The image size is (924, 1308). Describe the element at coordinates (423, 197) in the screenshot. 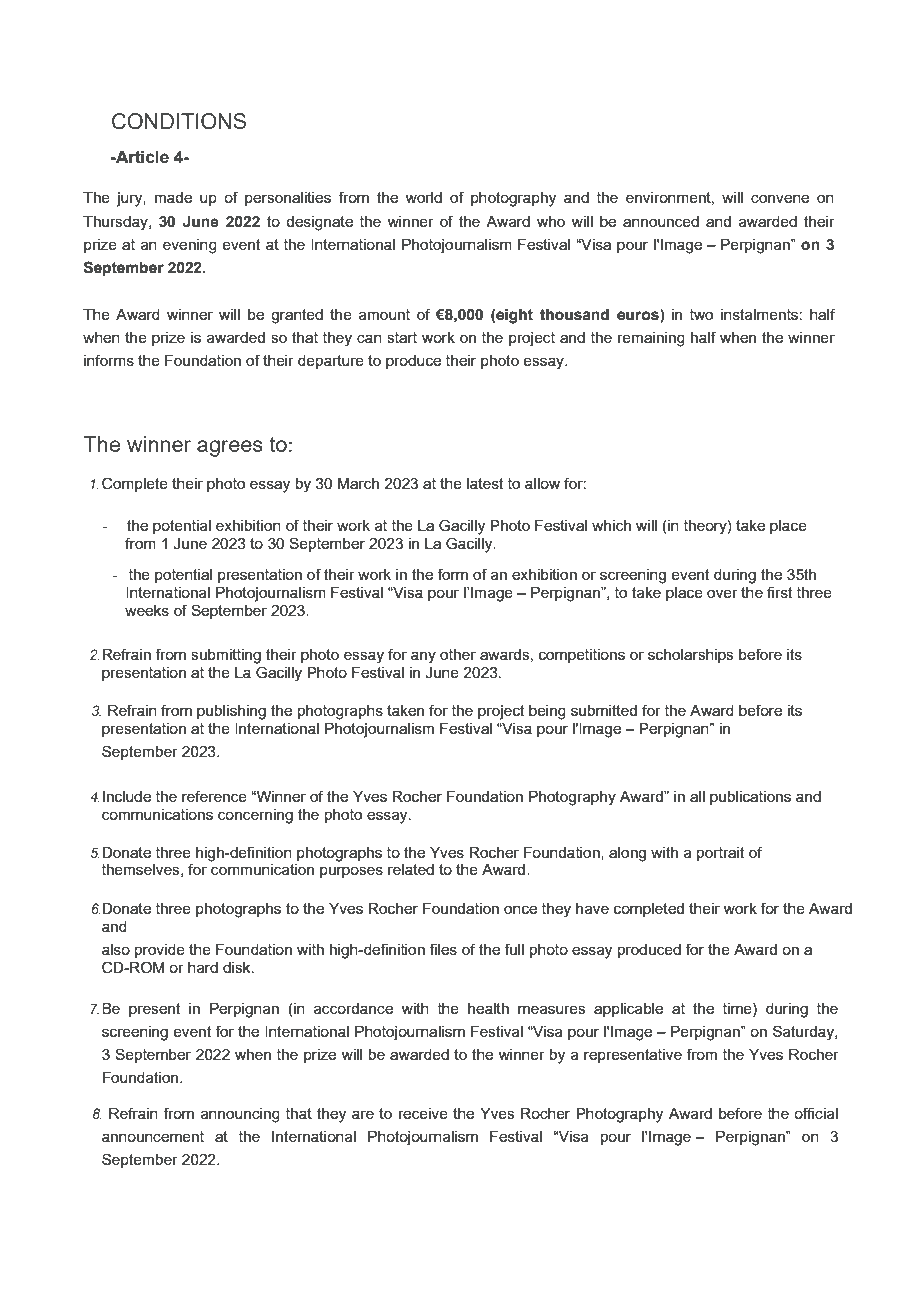

I see `world` at that location.
